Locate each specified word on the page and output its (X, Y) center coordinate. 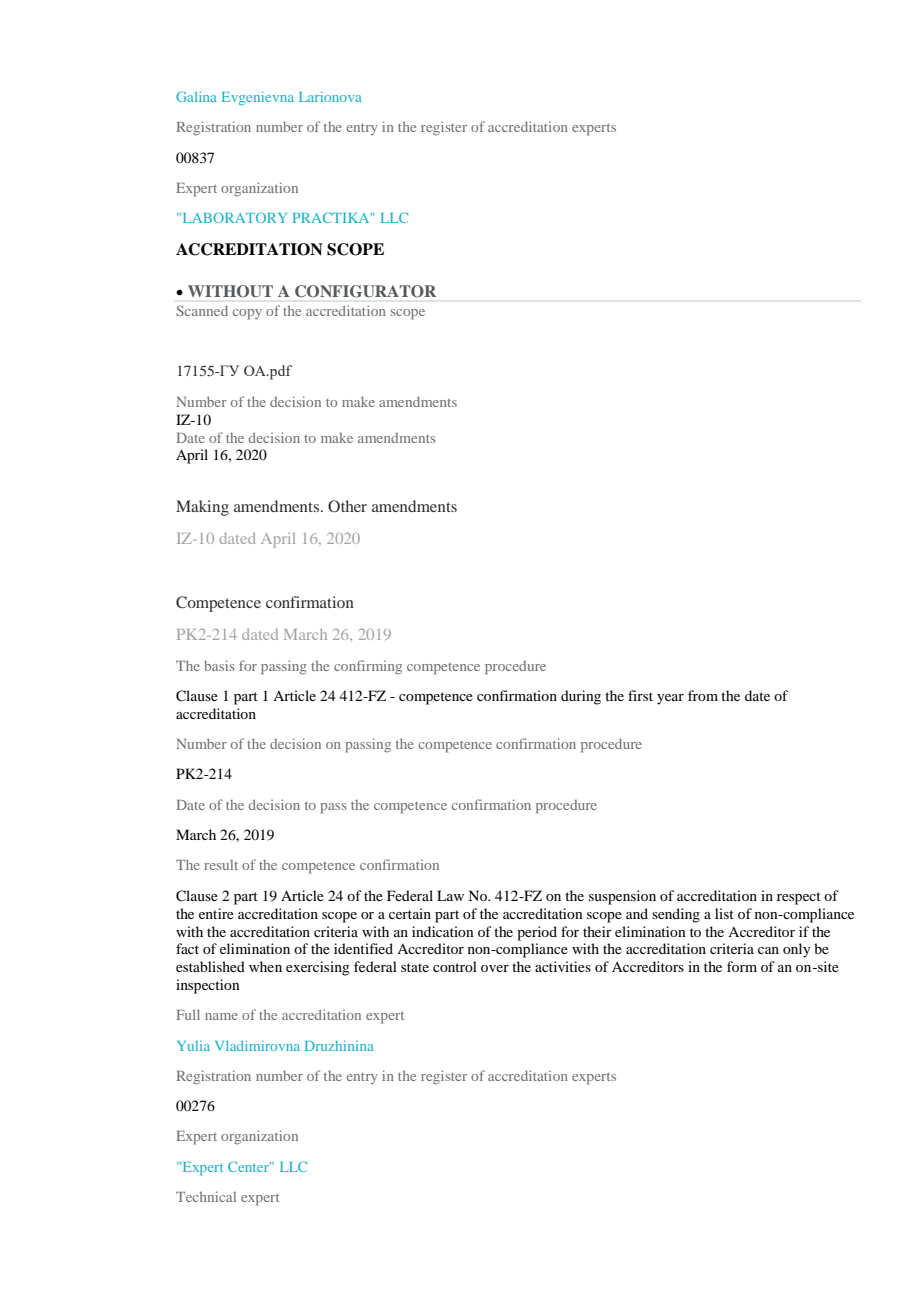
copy (247, 314)
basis (219, 665)
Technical (206, 1196)
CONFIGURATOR (365, 291)
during (581, 697)
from (703, 695)
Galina (196, 96)
